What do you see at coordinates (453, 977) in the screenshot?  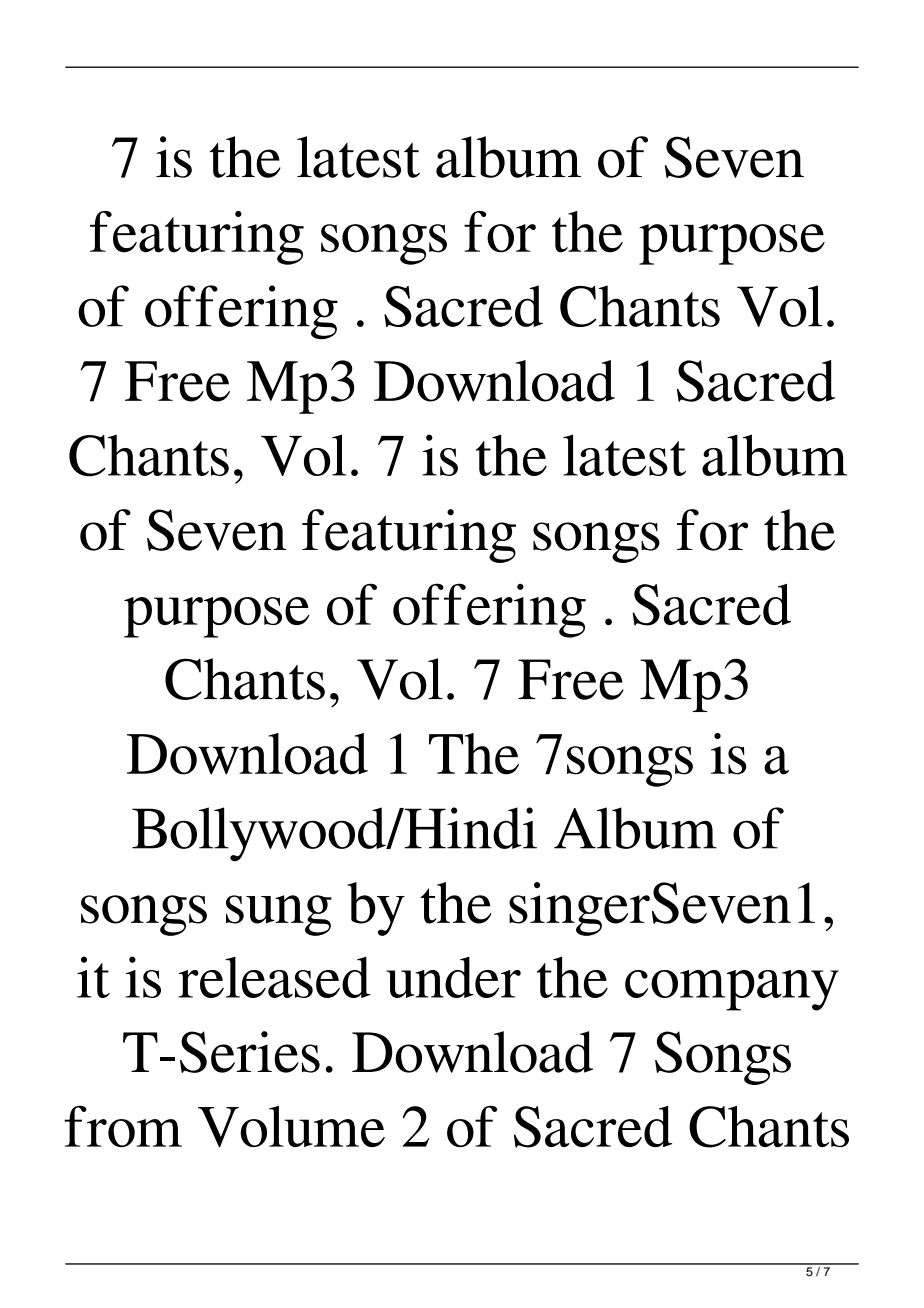 I see `under` at bounding box center [453, 977].
